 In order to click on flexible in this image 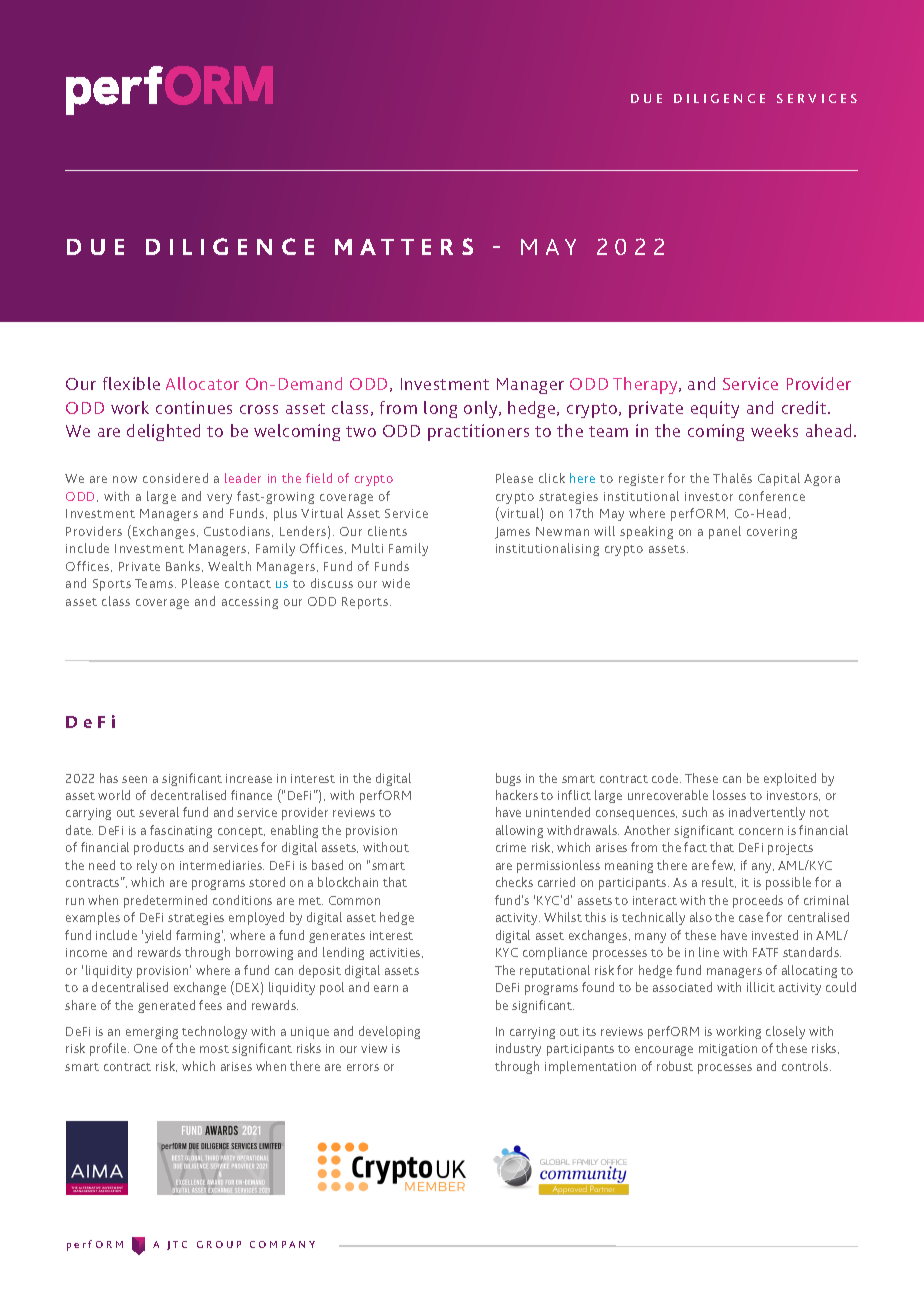, I will do `click(131, 383)`.
